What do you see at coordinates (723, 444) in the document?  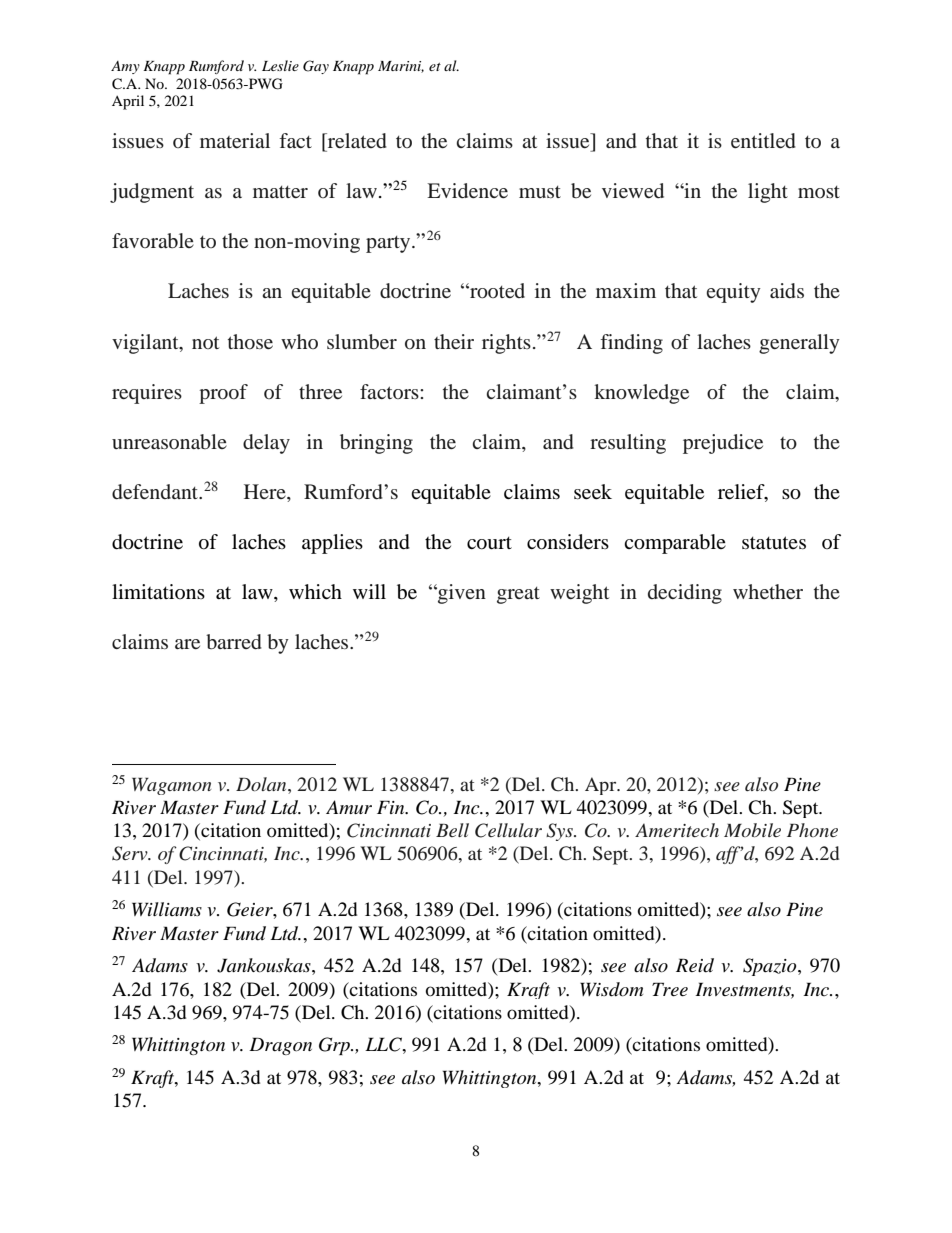 I see `prejudice` at bounding box center [723, 444].
